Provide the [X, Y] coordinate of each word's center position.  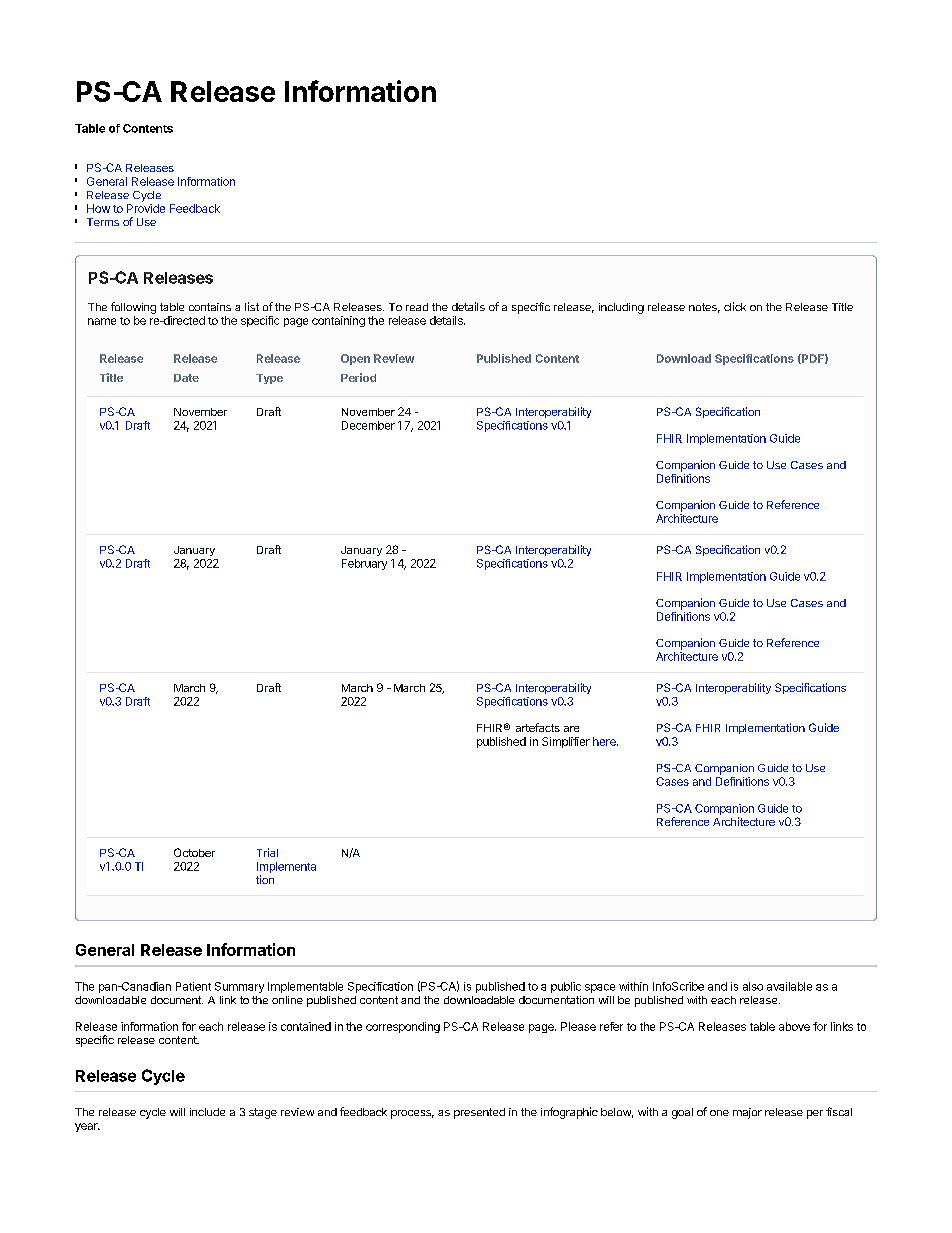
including [621, 308]
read [417, 307]
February [364, 564]
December [368, 425]
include [207, 1112]
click [735, 306]
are [571, 729]
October [194, 852]
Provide [146, 208]
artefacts [538, 727]
